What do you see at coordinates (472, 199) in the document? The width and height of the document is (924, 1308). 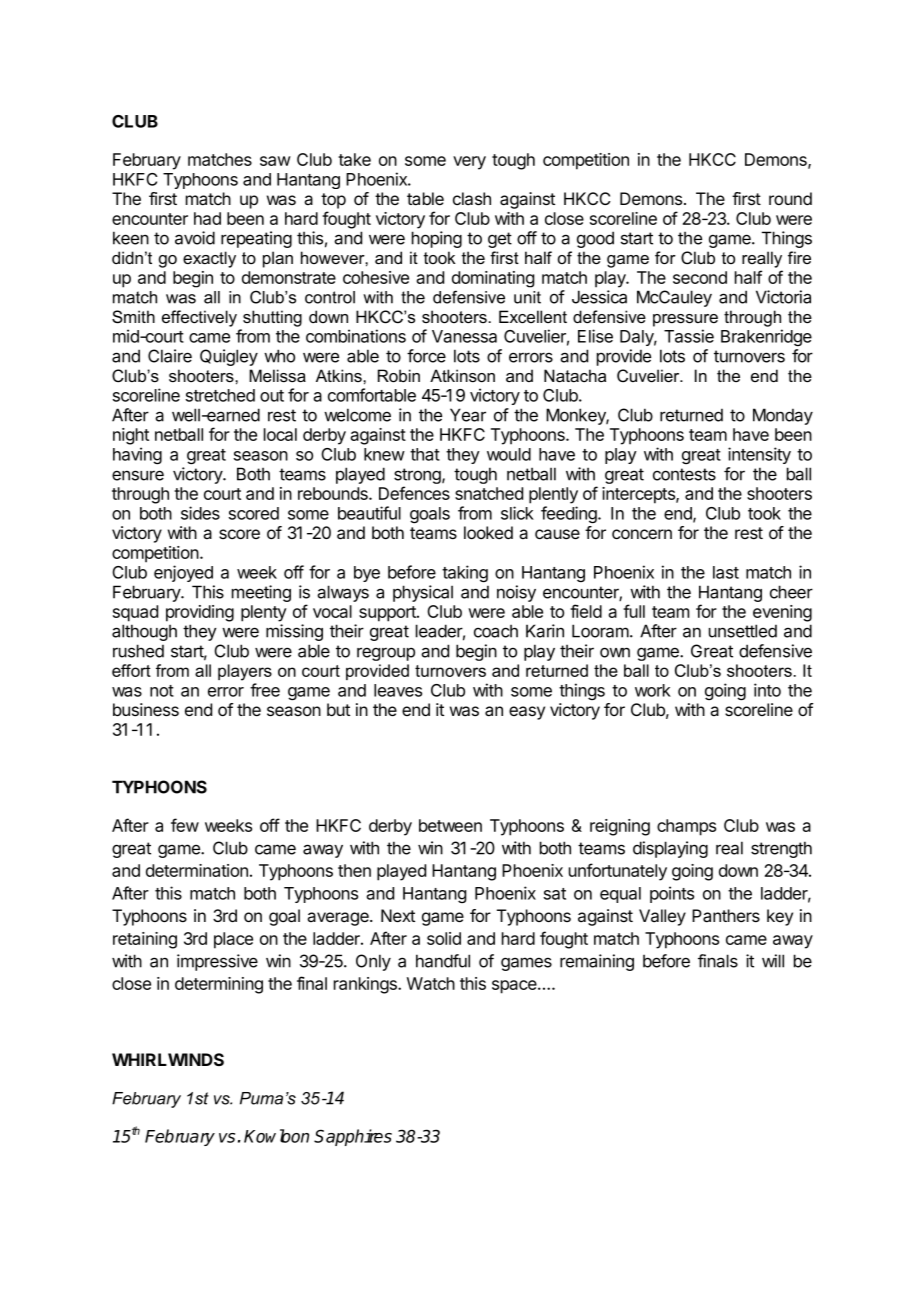 I see `clash` at bounding box center [472, 199].
